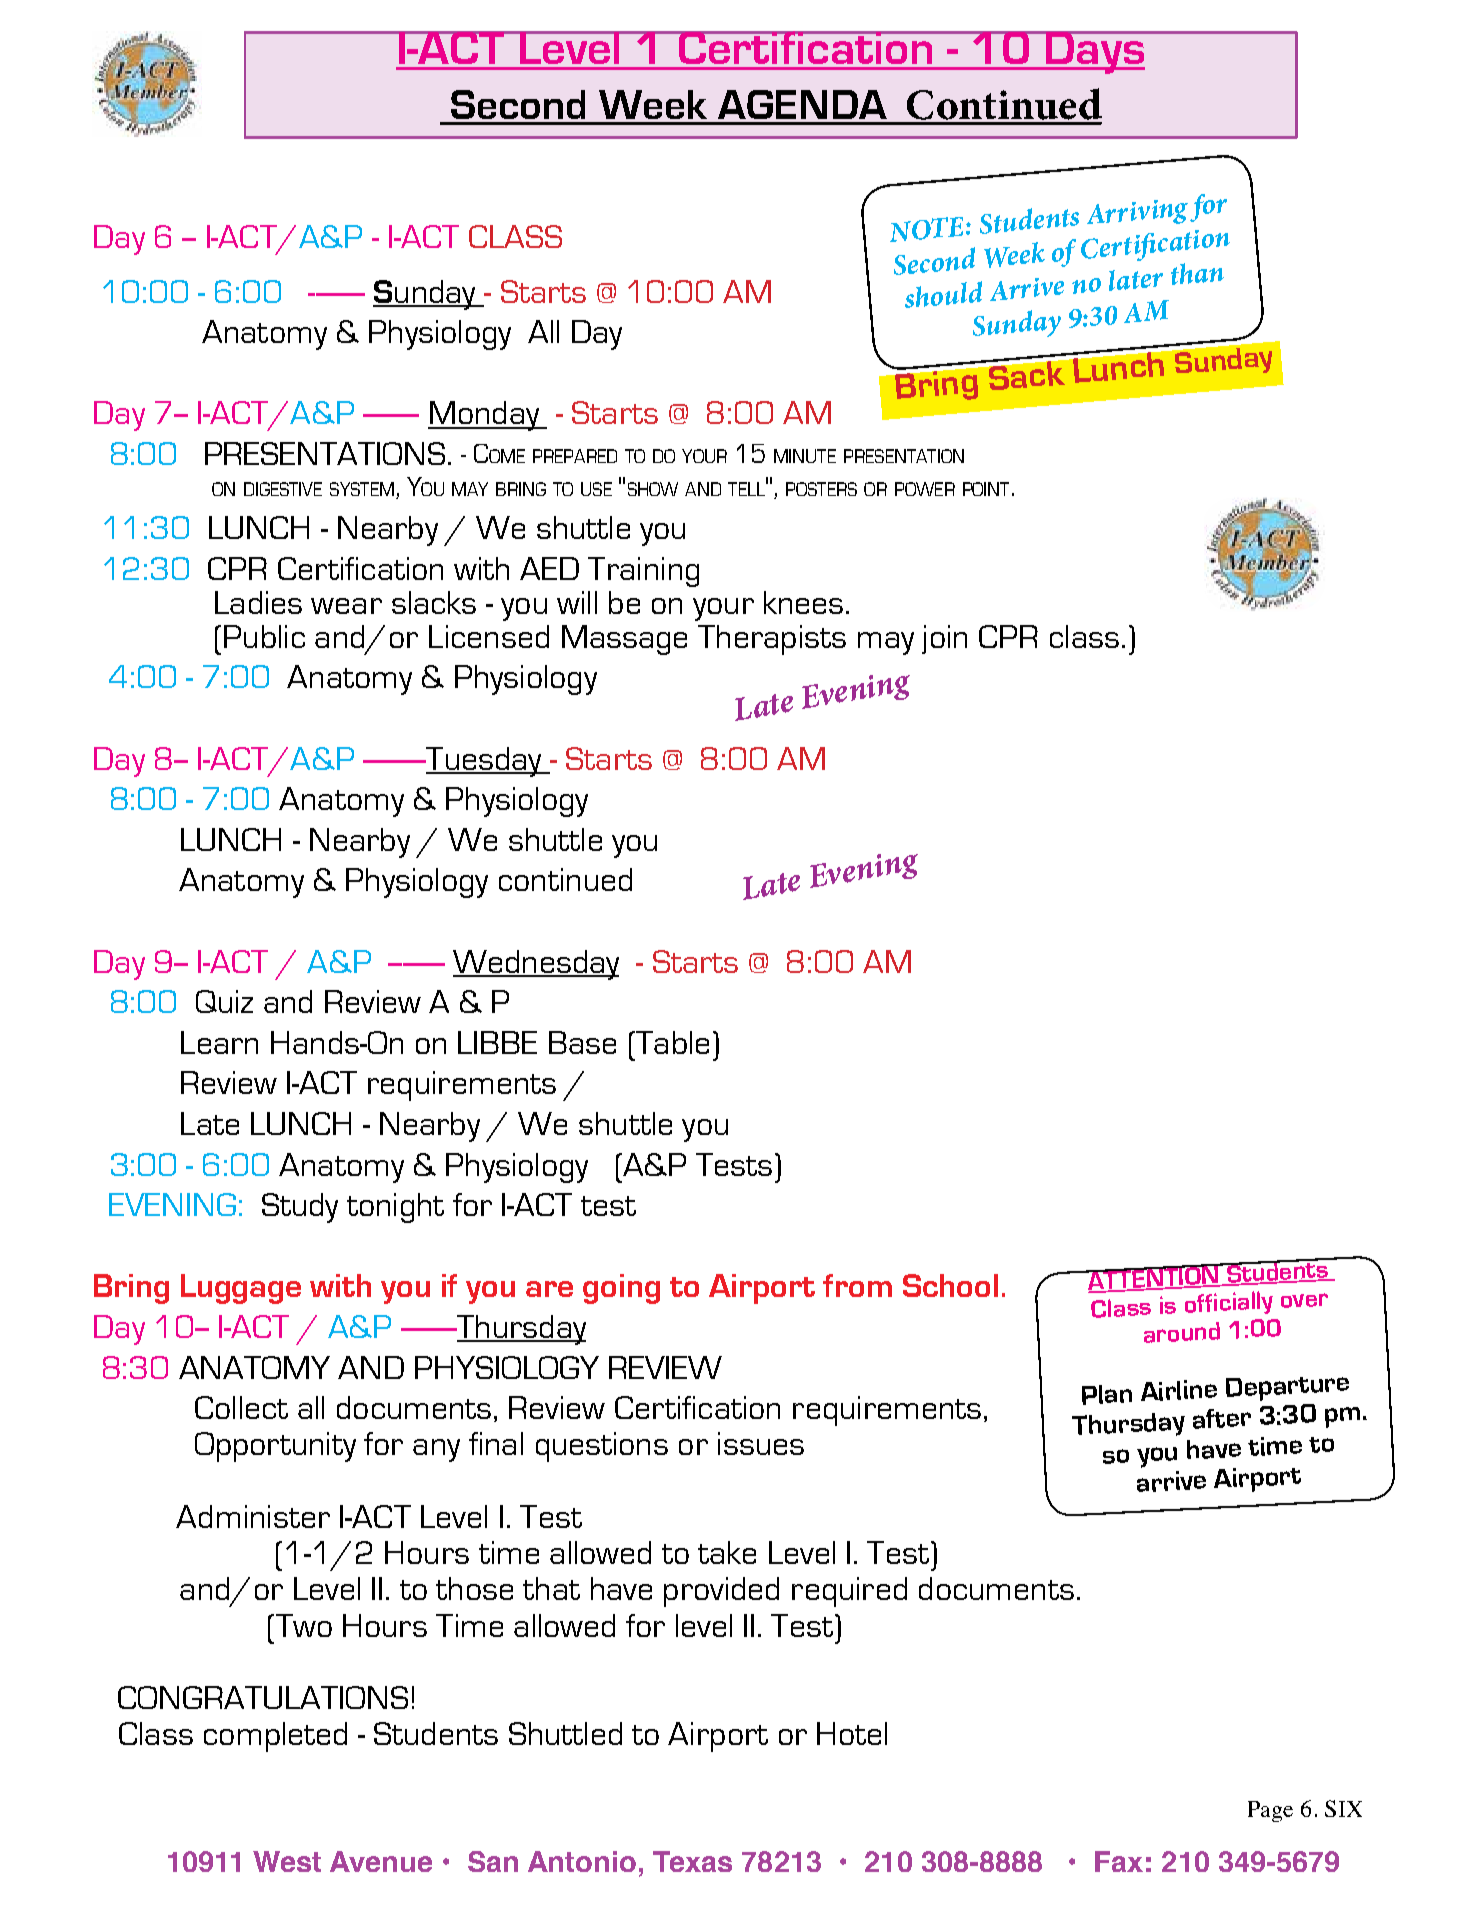 The image size is (1479, 1914). I want to click on Days, so click(1094, 52).
